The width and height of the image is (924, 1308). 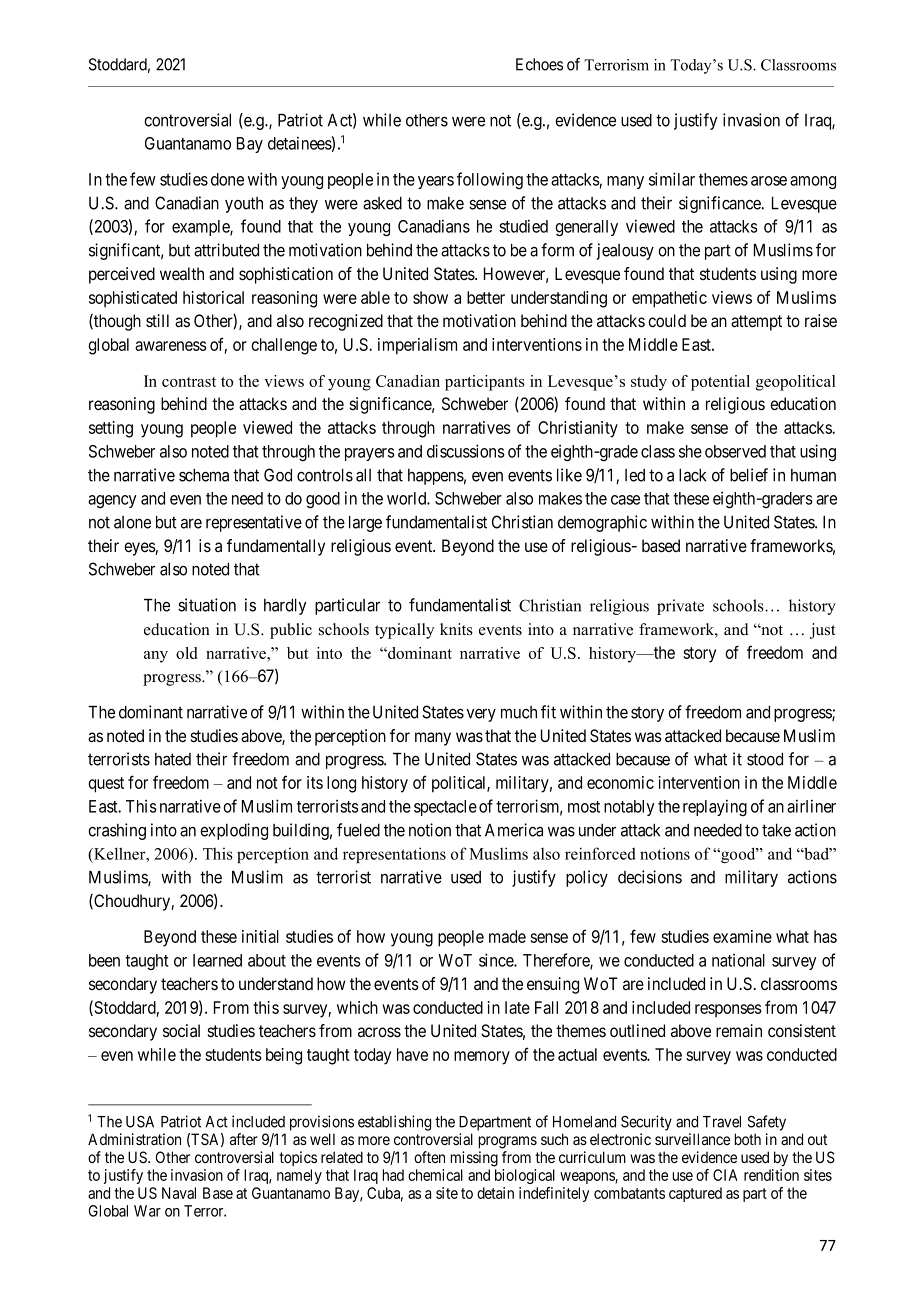 I want to click on private, so click(x=680, y=607).
